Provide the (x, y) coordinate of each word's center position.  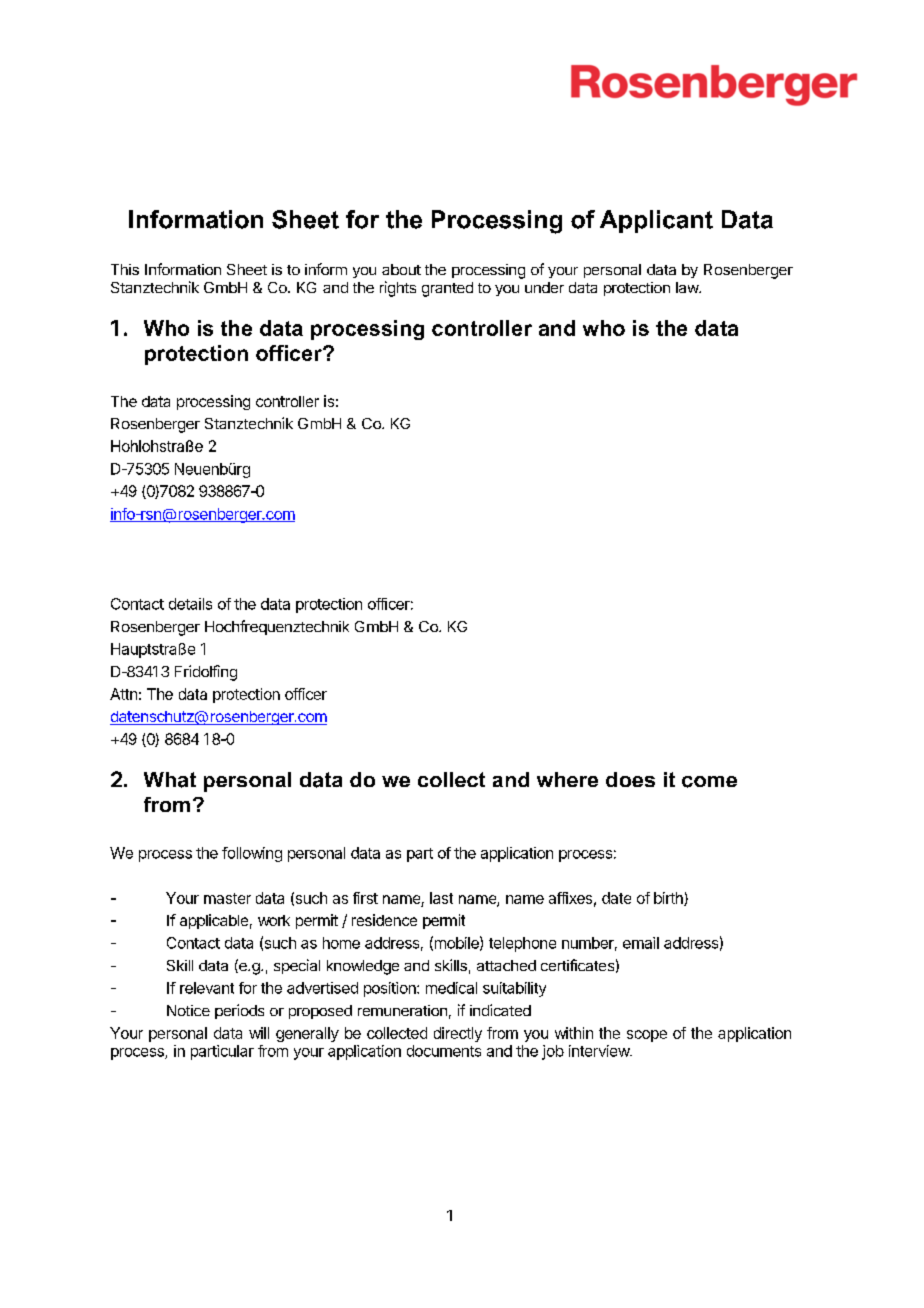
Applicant (656, 221)
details (190, 604)
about (401, 269)
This (125, 269)
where (567, 779)
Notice (188, 1010)
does (630, 779)
